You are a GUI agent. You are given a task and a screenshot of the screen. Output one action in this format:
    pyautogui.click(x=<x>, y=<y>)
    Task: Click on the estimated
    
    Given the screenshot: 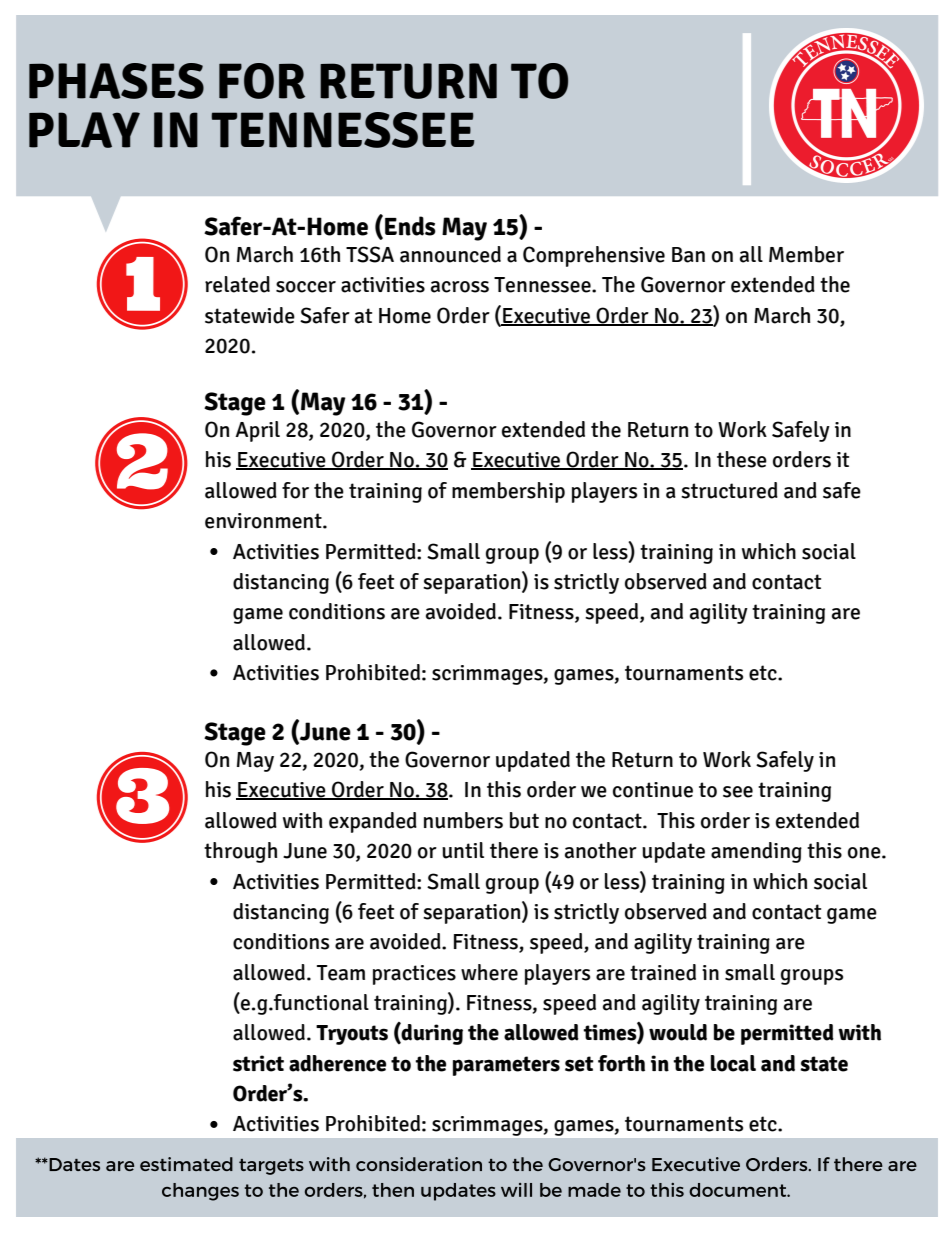 What is the action you would take?
    pyautogui.click(x=186, y=1164)
